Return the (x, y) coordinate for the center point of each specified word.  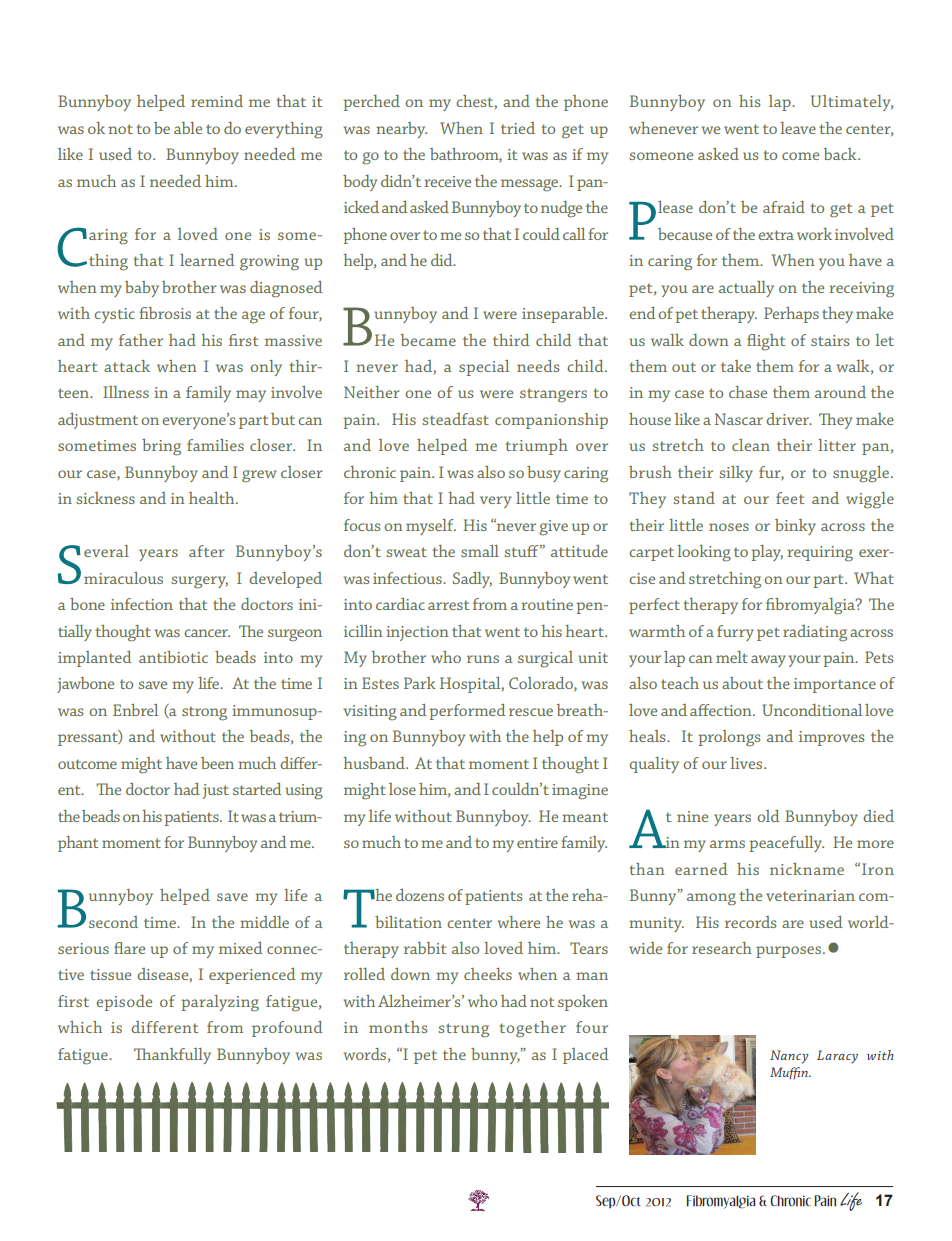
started (257, 789)
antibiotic (173, 657)
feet (790, 498)
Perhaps (791, 315)
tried (518, 128)
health (213, 498)
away (768, 661)
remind (217, 101)
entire (537, 842)
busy (544, 474)
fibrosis (165, 313)
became (428, 340)
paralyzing (220, 1003)
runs (483, 659)
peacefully (786, 844)
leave (798, 128)
